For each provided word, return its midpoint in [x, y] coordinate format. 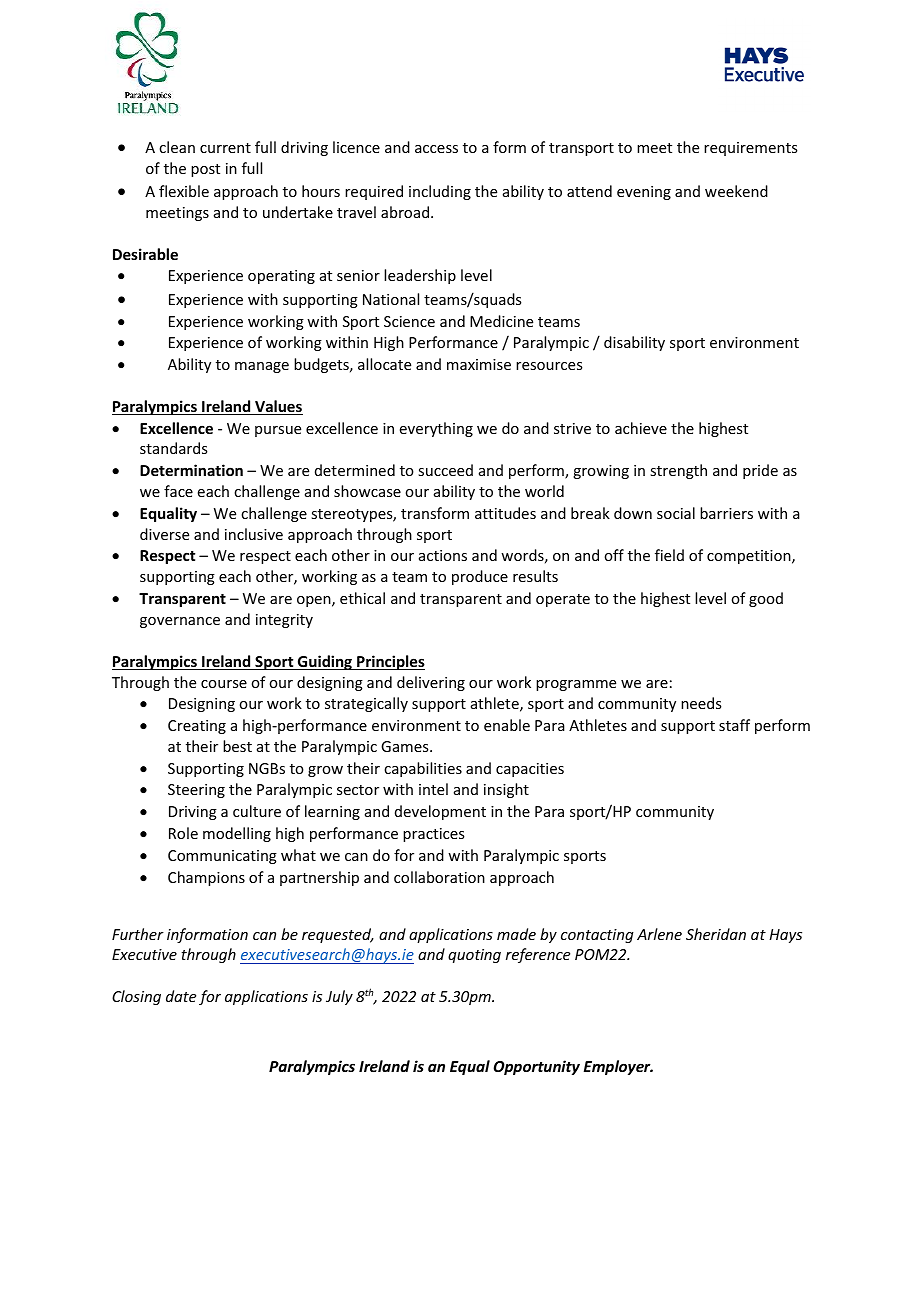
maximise [479, 364]
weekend [736, 191]
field [669, 555]
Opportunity [536, 1067]
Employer [618, 1067]
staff [734, 725]
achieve [641, 428]
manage [262, 367]
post [205, 170]
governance [180, 622]
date [181, 996]
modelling [237, 834]
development [440, 812]
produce [480, 577]
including [440, 192]
